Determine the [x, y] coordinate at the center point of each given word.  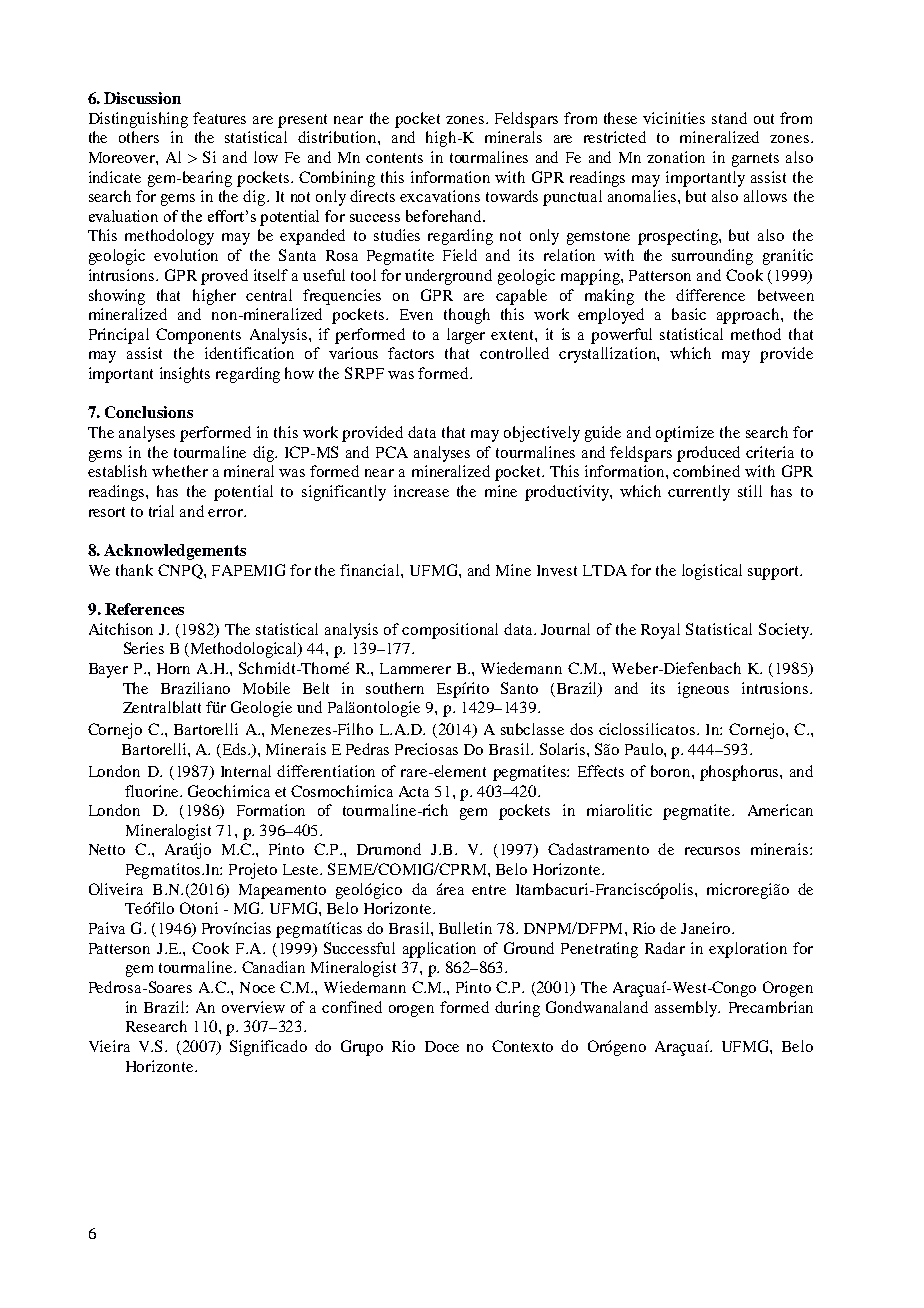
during [517, 1009]
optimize [685, 434]
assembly [687, 1009]
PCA [392, 452]
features [219, 118]
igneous [703, 690]
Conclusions [149, 412]
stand [729, 118]
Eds [234, 750]
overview [253, 1007]
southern [395, 688]
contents [394, 158]
